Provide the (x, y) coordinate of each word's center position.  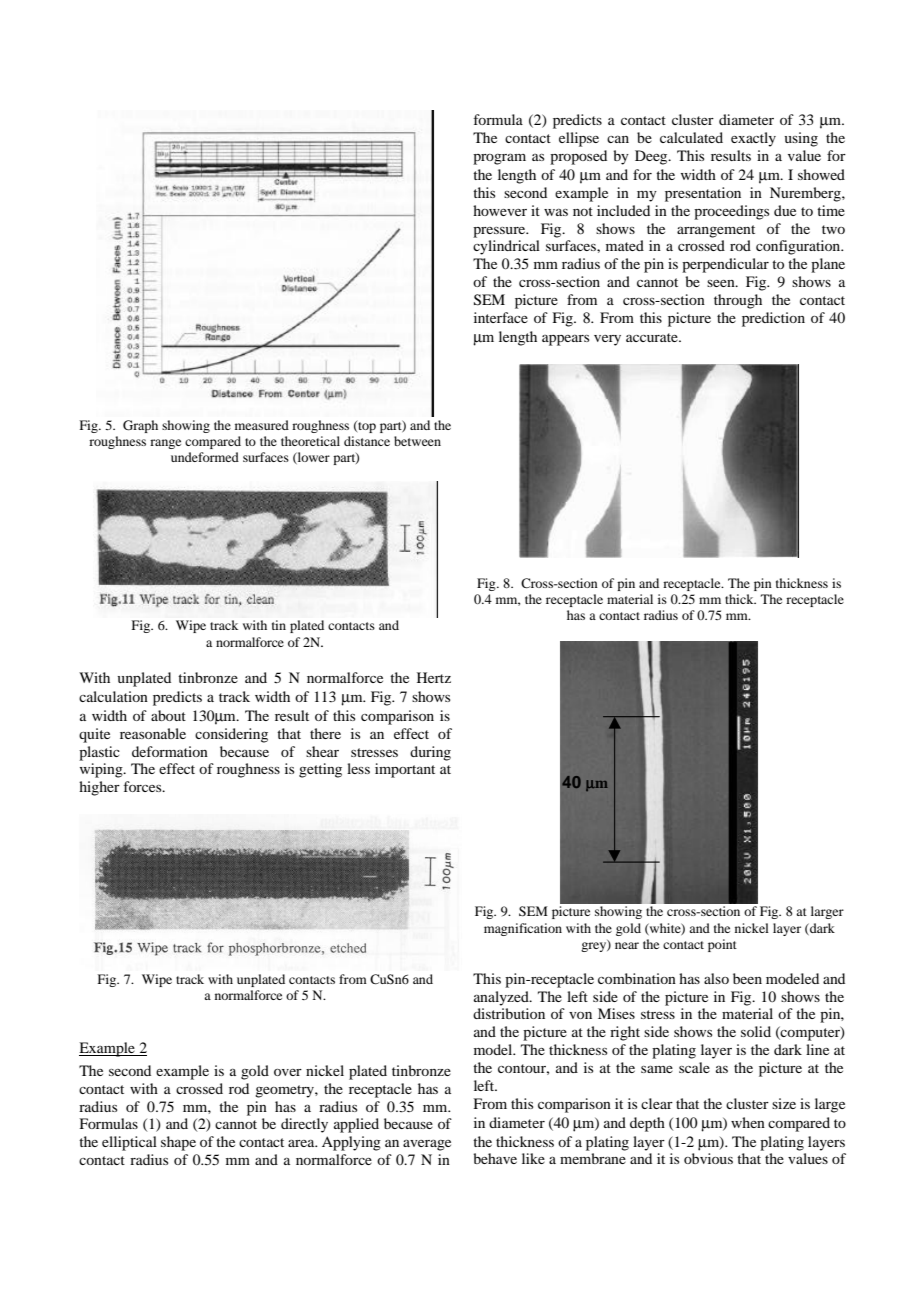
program (499, 159)
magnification (523, 929)
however (500, 210)
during (430, 753)
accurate (653, 337)
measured (262, 425)
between (417, 441)
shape (178, 1143)
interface (501, 317)
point (722, 945)
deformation (170, 751)
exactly (753, 139)
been (747, 978)
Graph (140, 426)
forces (144, 786)
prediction (773, 319)
